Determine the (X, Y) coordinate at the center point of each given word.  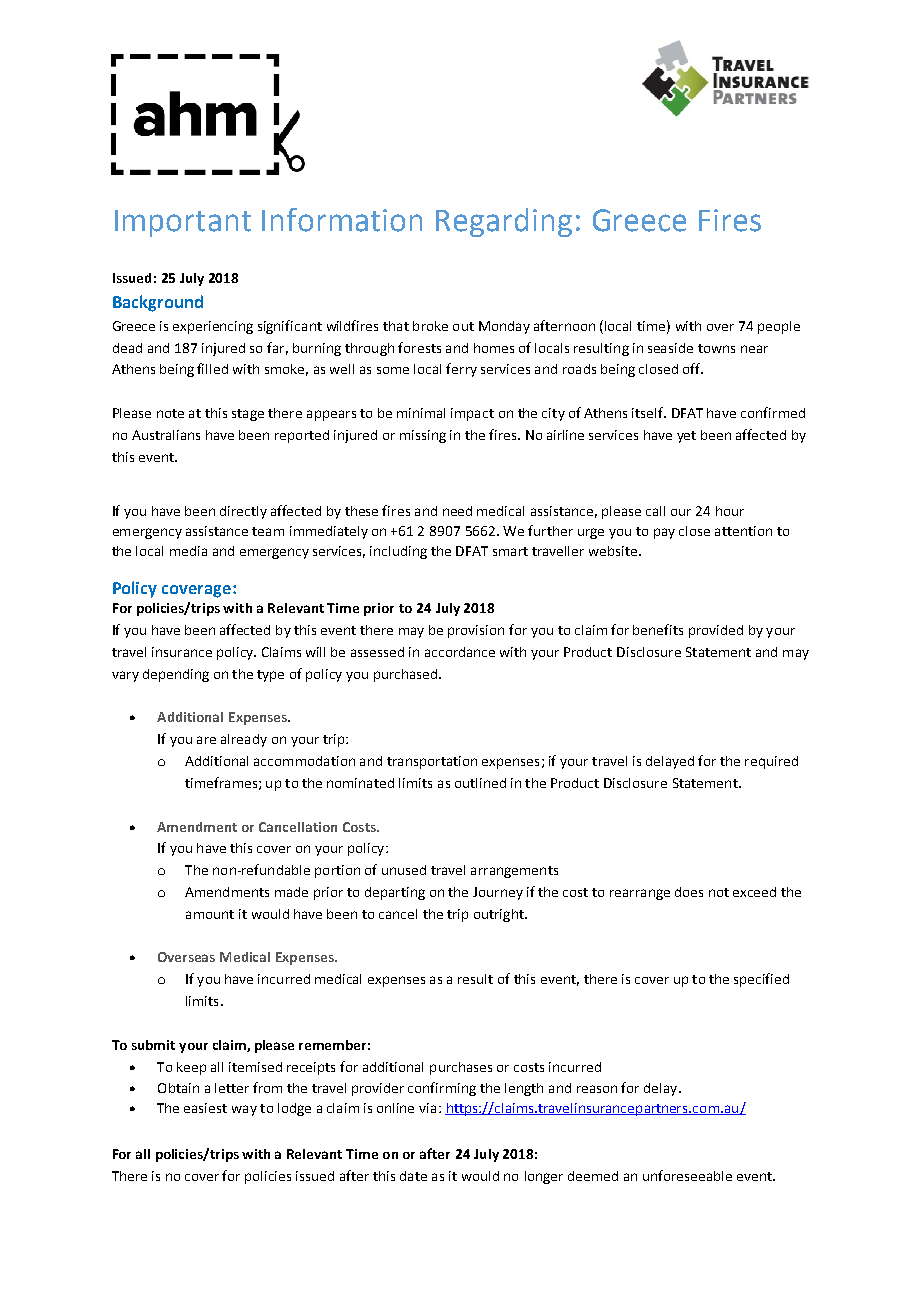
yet (686, 437)
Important (183, 223)
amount (210, 914)
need (457, 511)
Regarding (504, 222)
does (689, 892)
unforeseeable (687, 1175)
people (779, 327)
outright (500, 915)
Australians (166, 435)
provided (716, 631)
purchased (407, 675)
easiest (205, 1108)
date (413, 1176)
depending (176, 675)
